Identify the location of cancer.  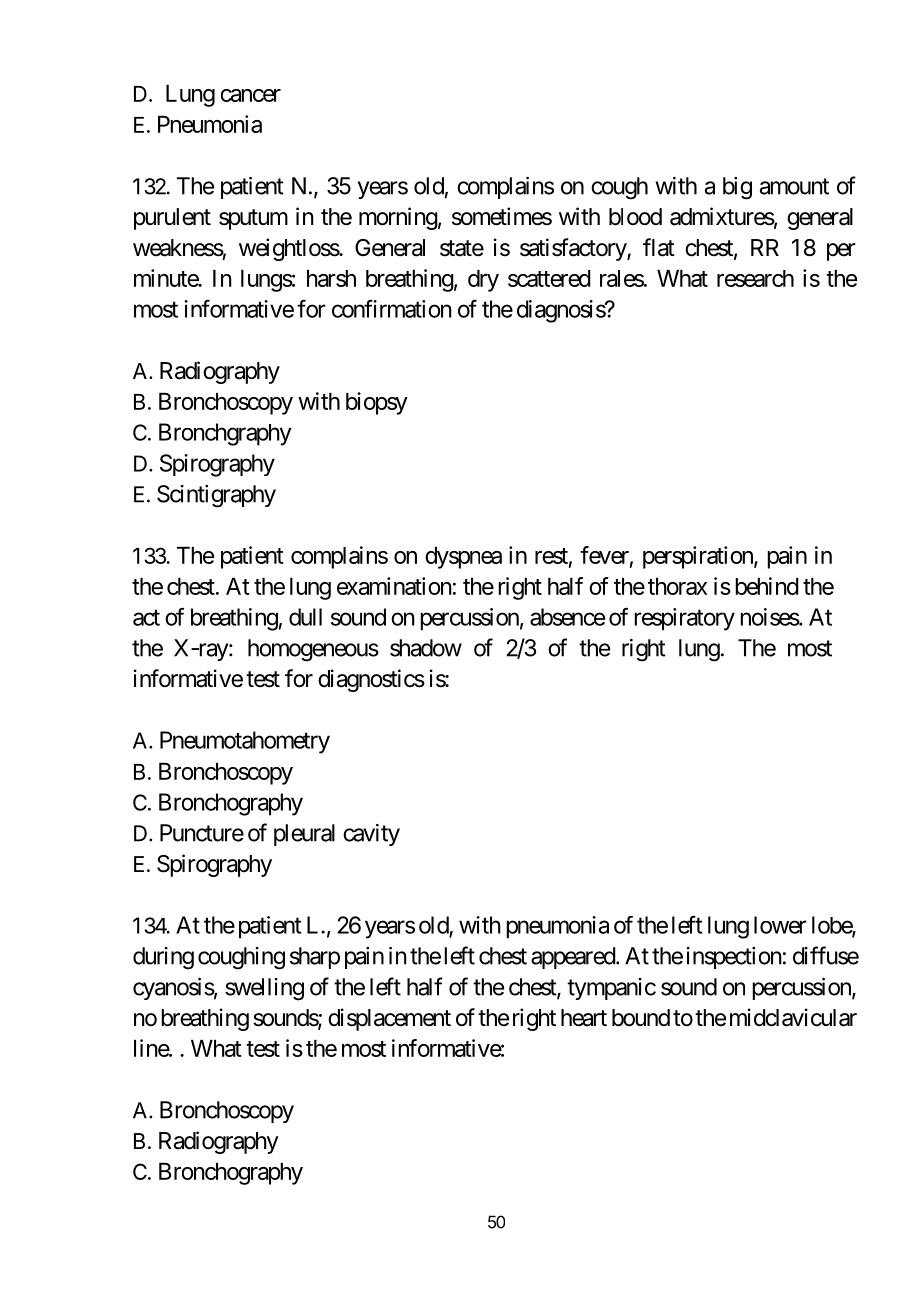
(251, 95).
